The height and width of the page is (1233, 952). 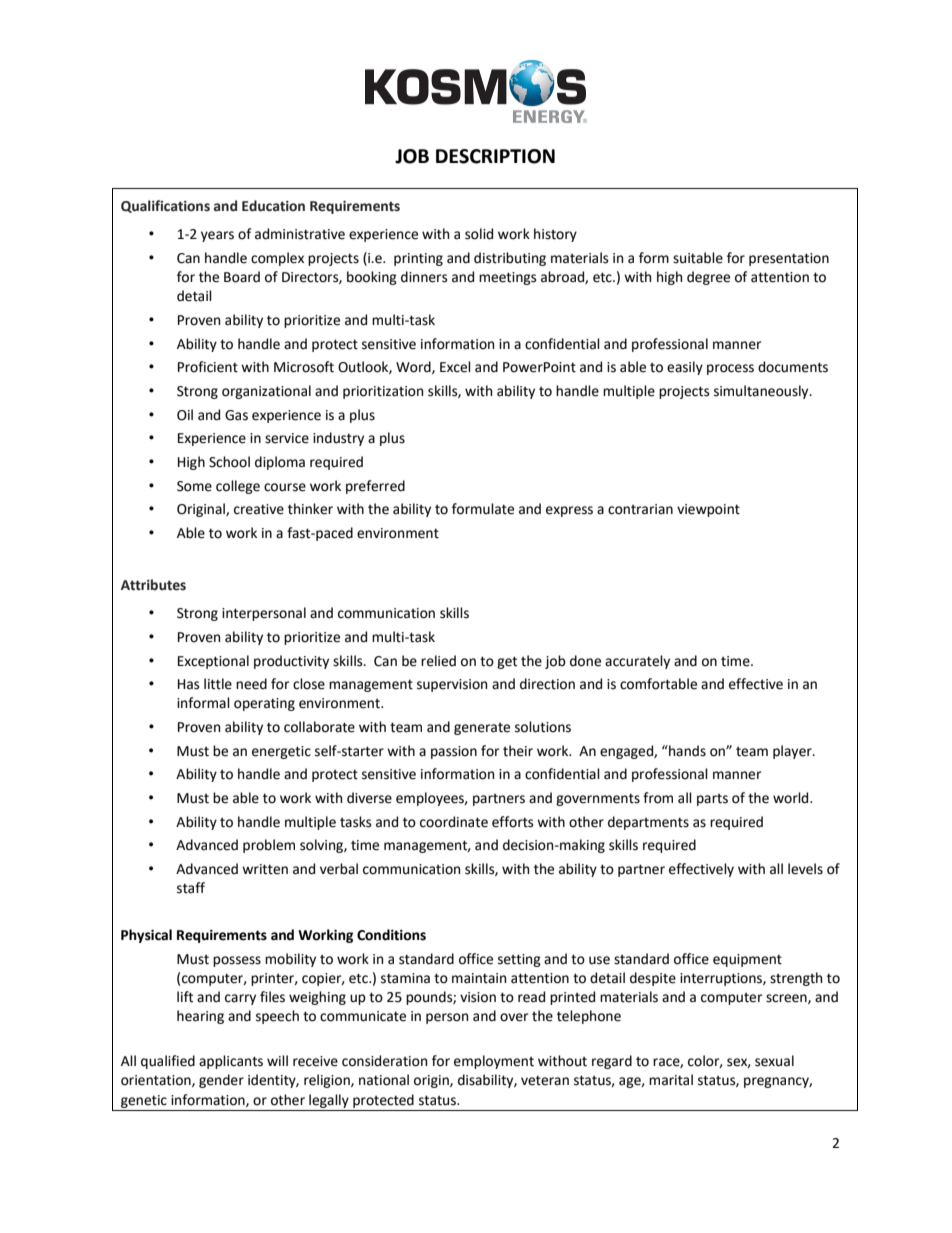 I want to click on Exceptional, so click(x=213, y=662).
